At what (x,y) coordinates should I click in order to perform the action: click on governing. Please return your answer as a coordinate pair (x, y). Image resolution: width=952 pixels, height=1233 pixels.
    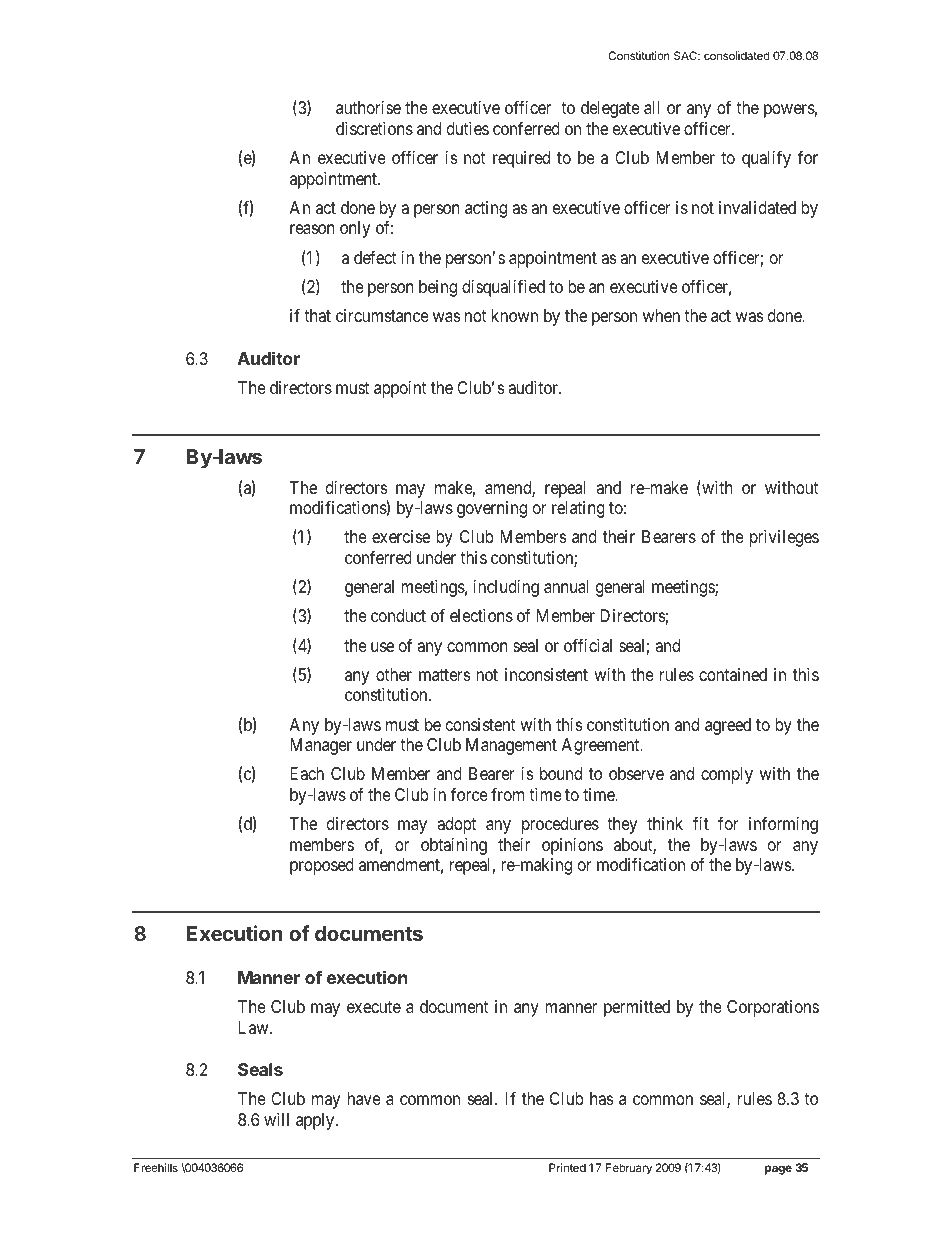
    Looking at the image, I should click on (492, 509).
